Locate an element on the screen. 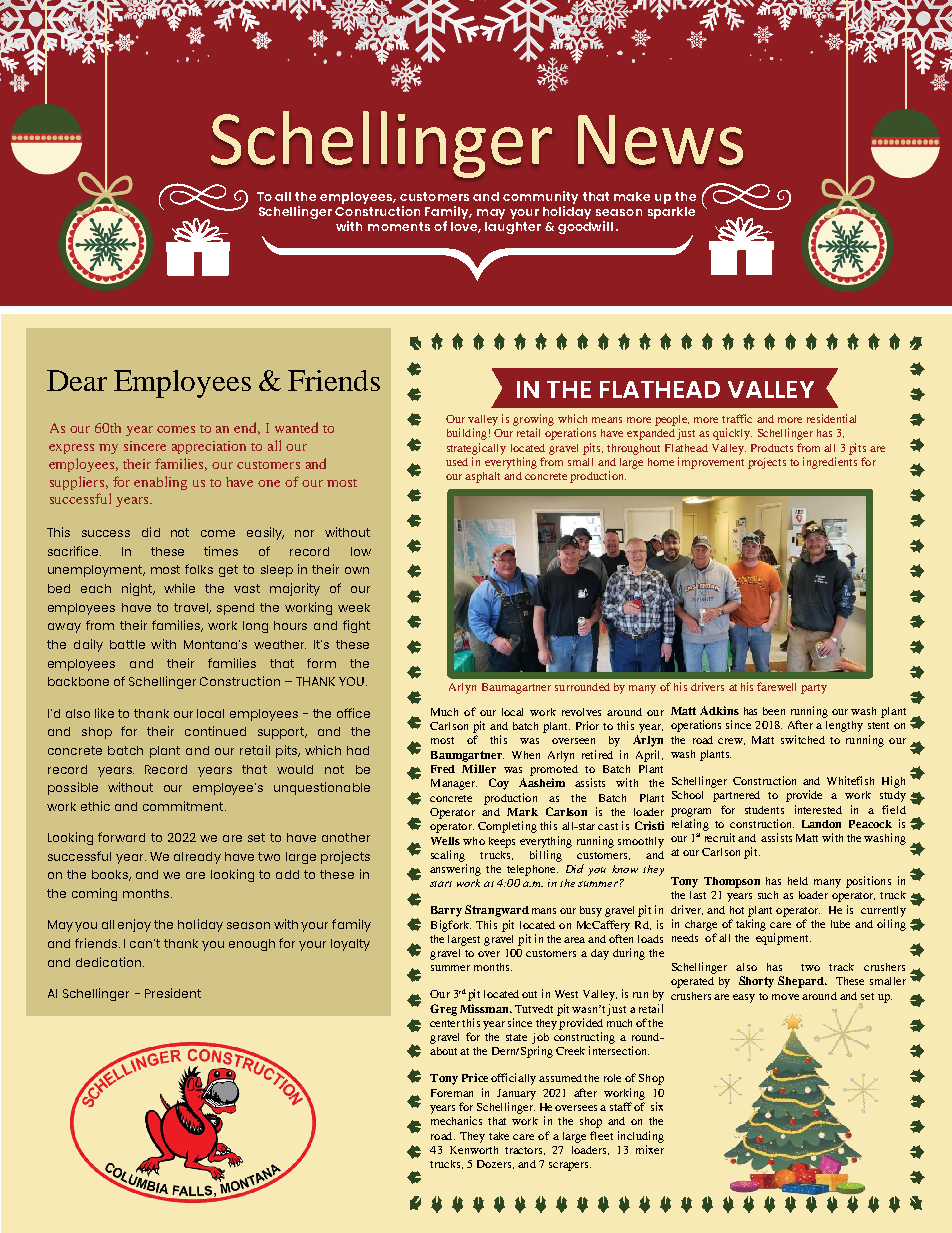 This screenshot has height=1233, width=952. fight is located at coordinates (356, 626).
